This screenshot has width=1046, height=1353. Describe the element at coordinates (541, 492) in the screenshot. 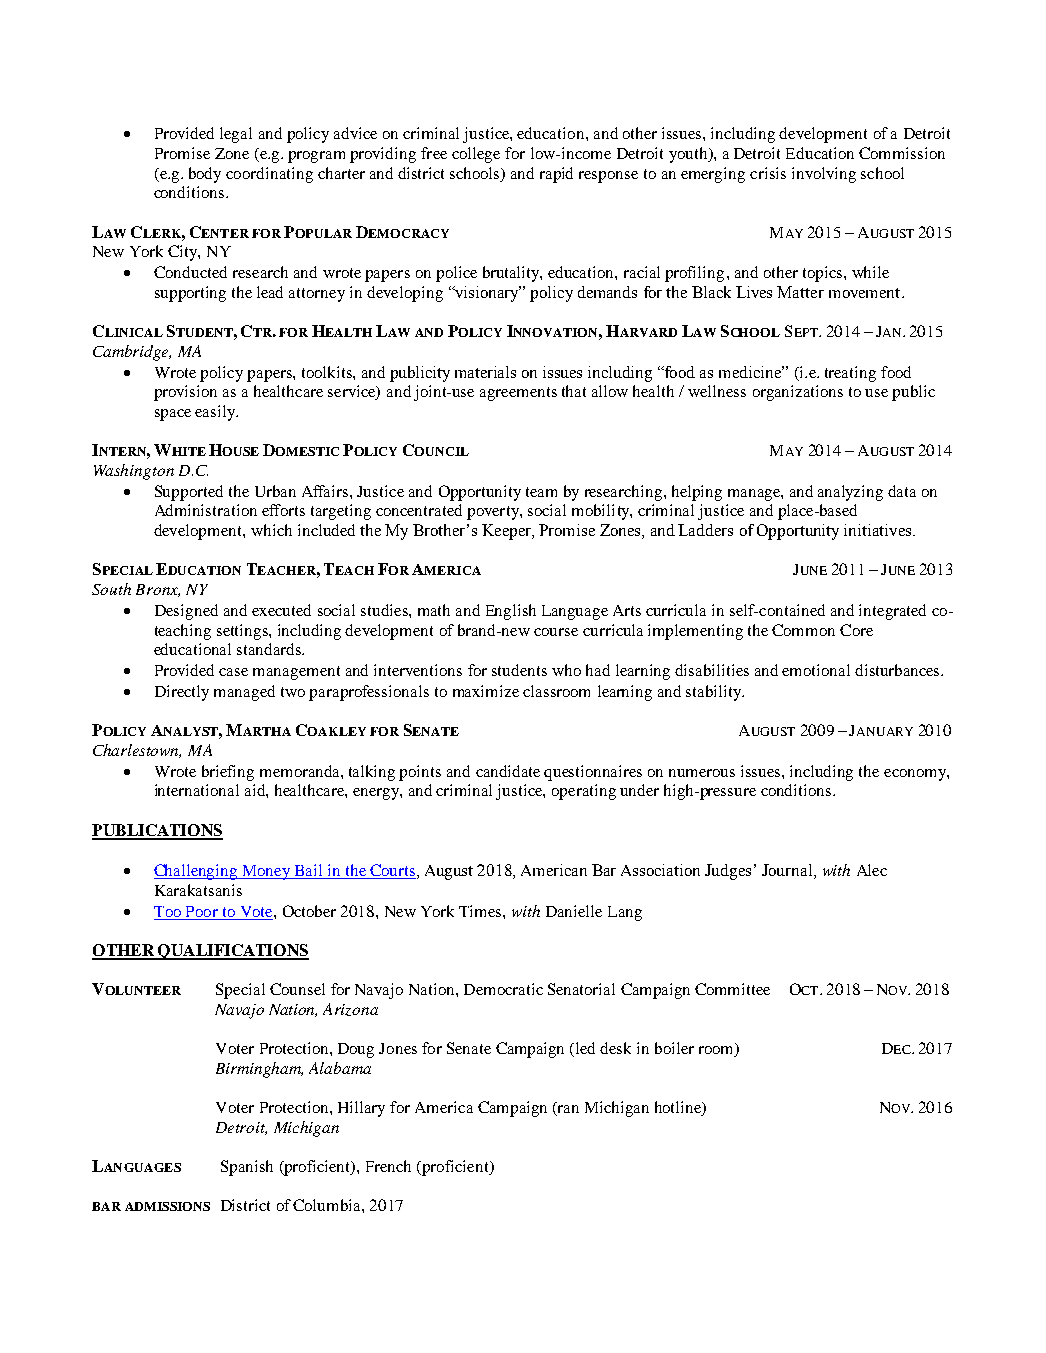

I see `team` at that location.
